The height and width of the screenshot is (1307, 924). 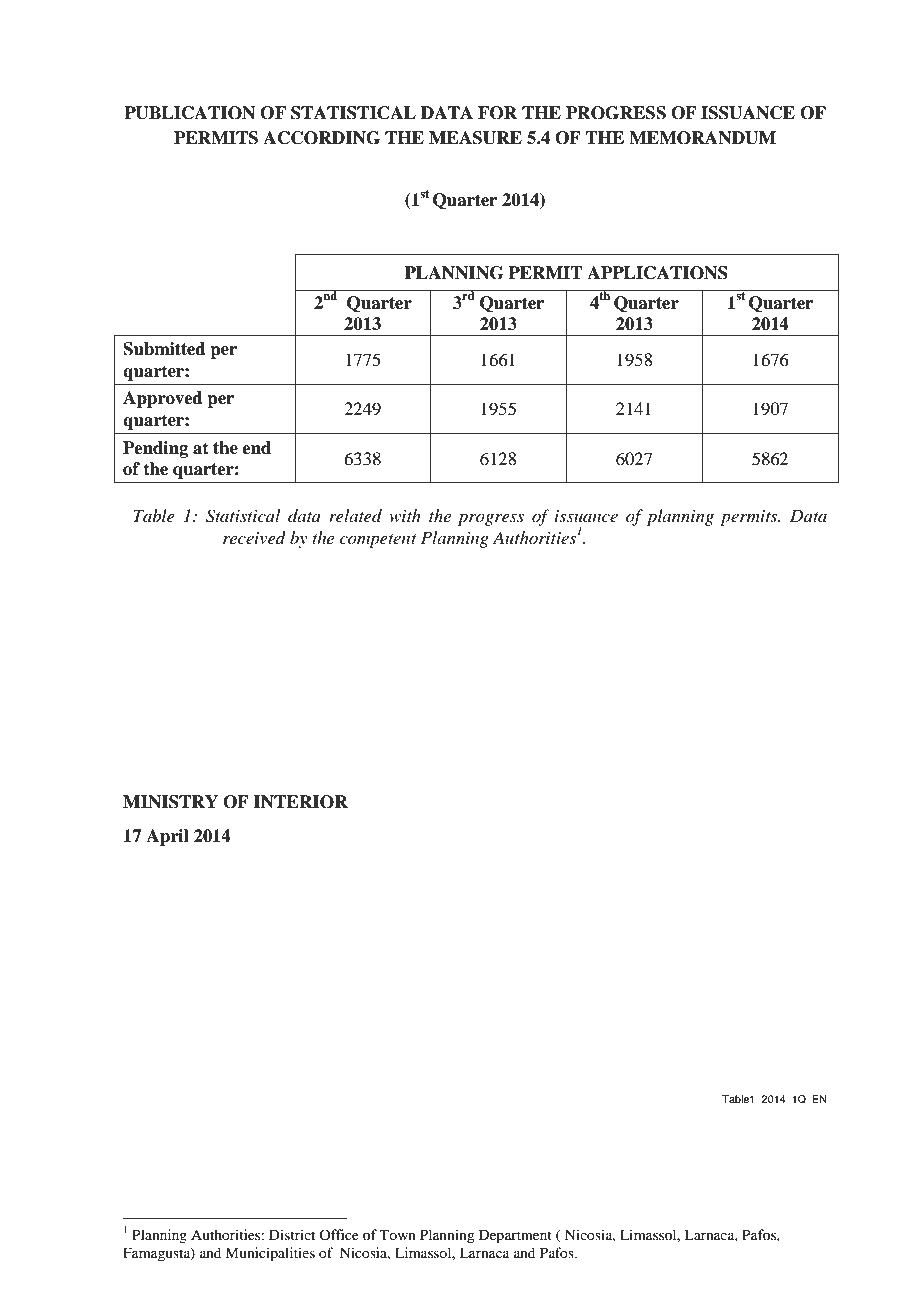 I want to click on INTERIOR, so click(x=300, y=802).
